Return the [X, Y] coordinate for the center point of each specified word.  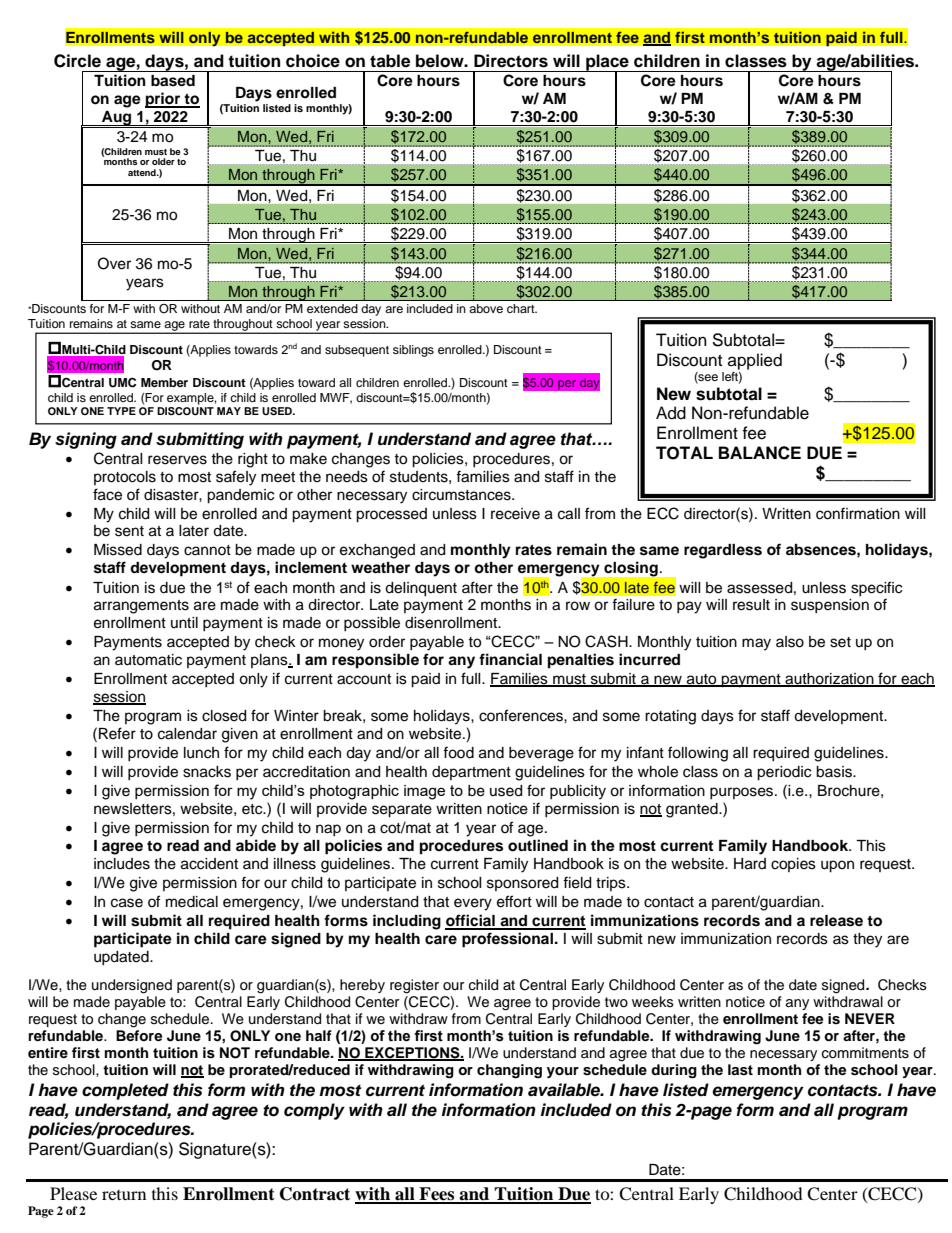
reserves [177, 460]
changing [509, 1071]
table [390, 61]
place [607, 63]
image [424, 792]
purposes [743, 793]
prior [164, 100]
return [124, 1195]
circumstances [462, 495]
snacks [207, 772]
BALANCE [760, 453]
